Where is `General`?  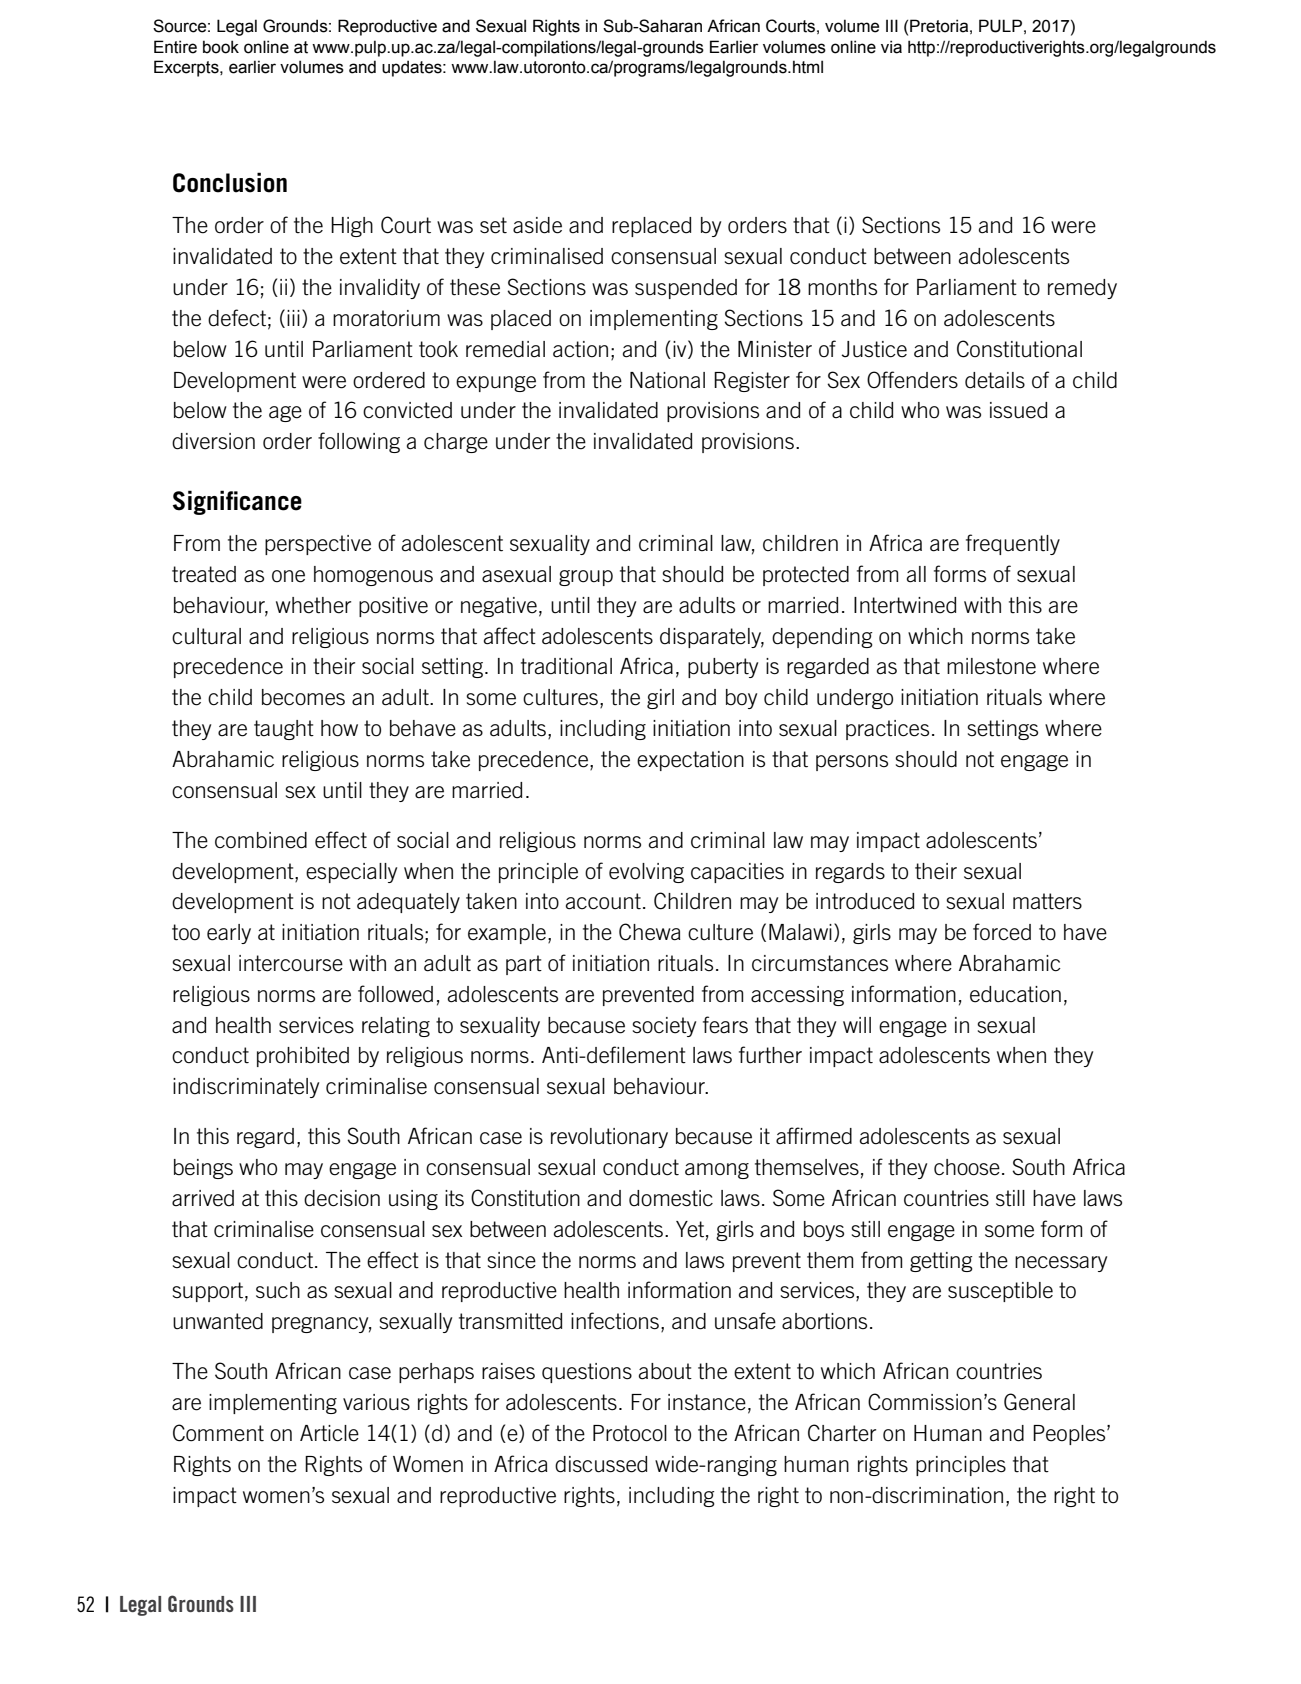
General is located at coordinates (1039, 1402).
